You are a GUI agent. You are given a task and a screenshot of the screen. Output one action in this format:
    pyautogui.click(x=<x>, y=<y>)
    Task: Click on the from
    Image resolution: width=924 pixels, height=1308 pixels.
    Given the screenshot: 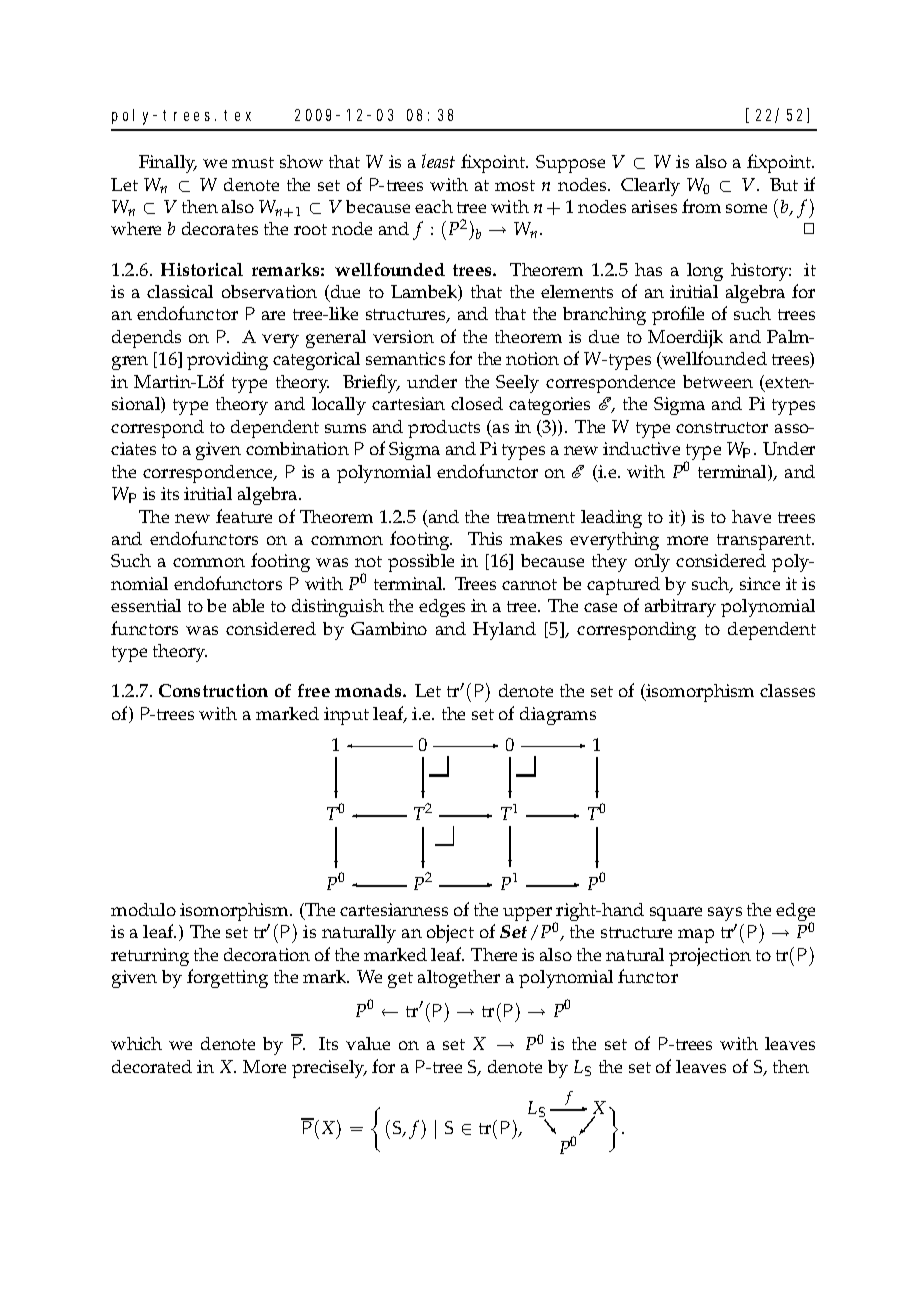 What is the action you would take?
    pyautogui.click(x=701, y=206)
